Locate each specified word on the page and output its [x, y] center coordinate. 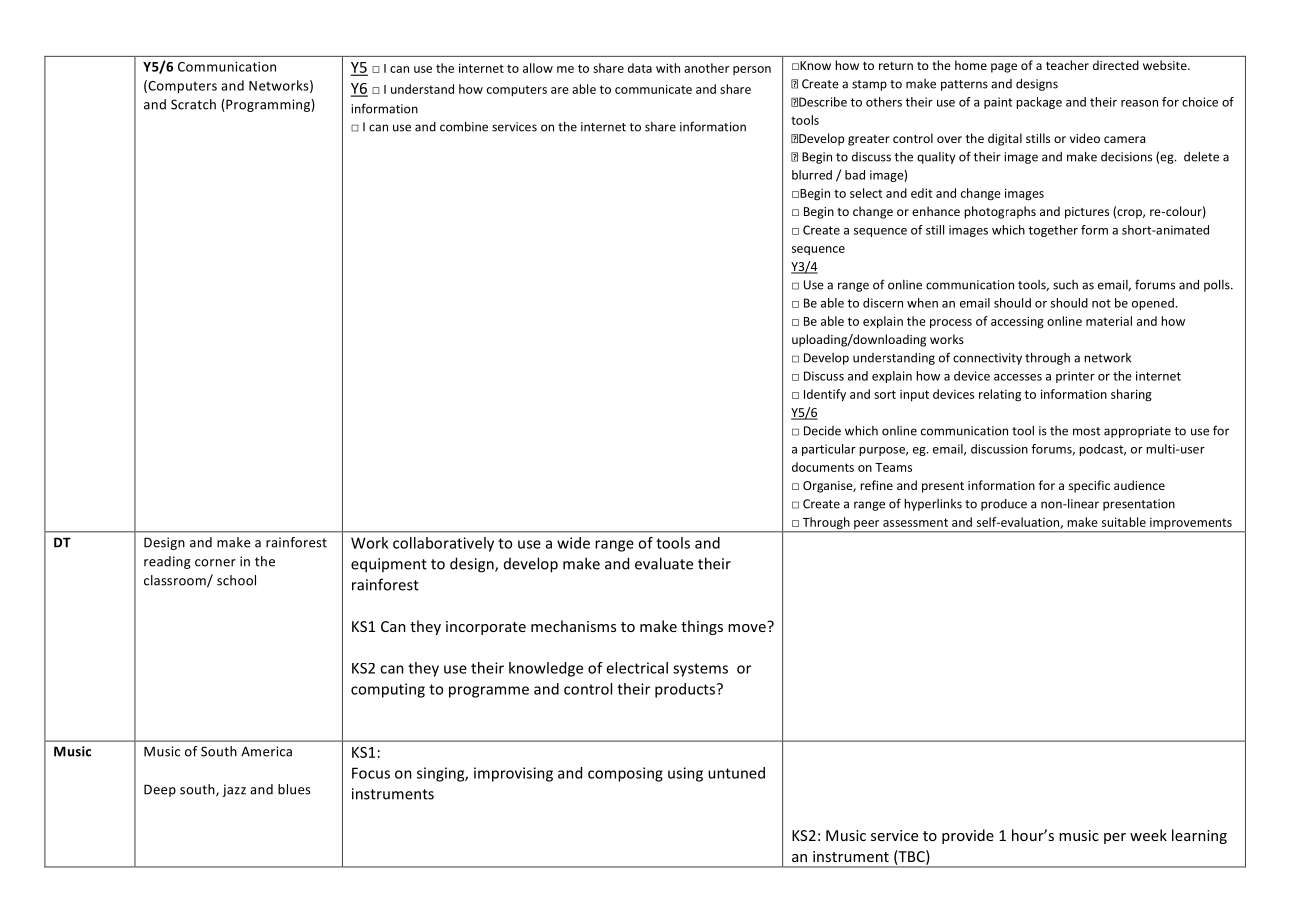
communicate [653, 89]
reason [1139, 103]
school [236, 580]
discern [883, 303]
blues [294, 789]
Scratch [193, 104]
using [685, 774]
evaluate [664, 563]
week [1148, 835]
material [1109, 321]
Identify [825, 395]
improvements [1191, 525]
